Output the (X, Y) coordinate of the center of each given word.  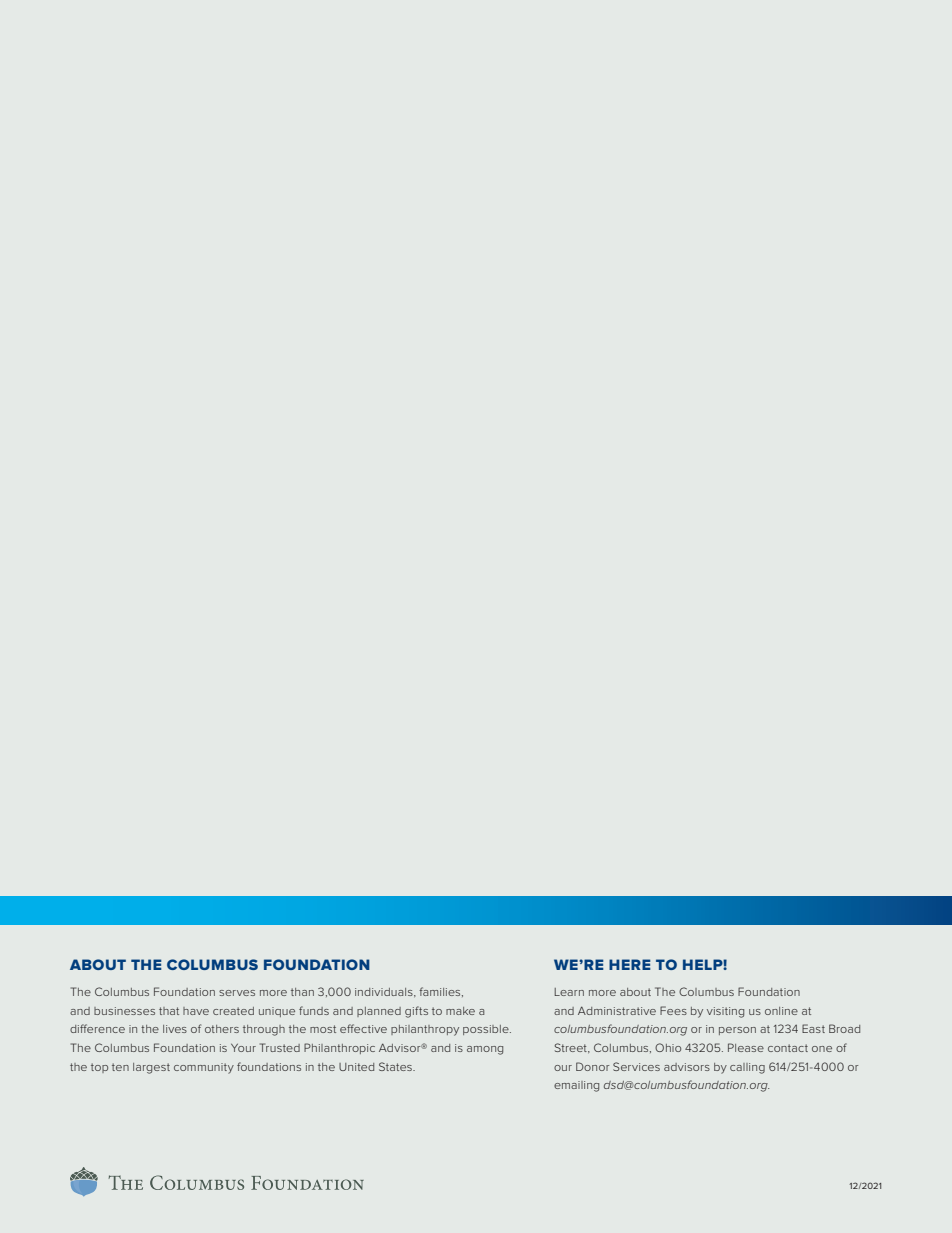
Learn (569, 992)
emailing (576, 1086)
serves (237, 993)
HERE (630, 964)
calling (747, 1068)
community (204, 1068)
